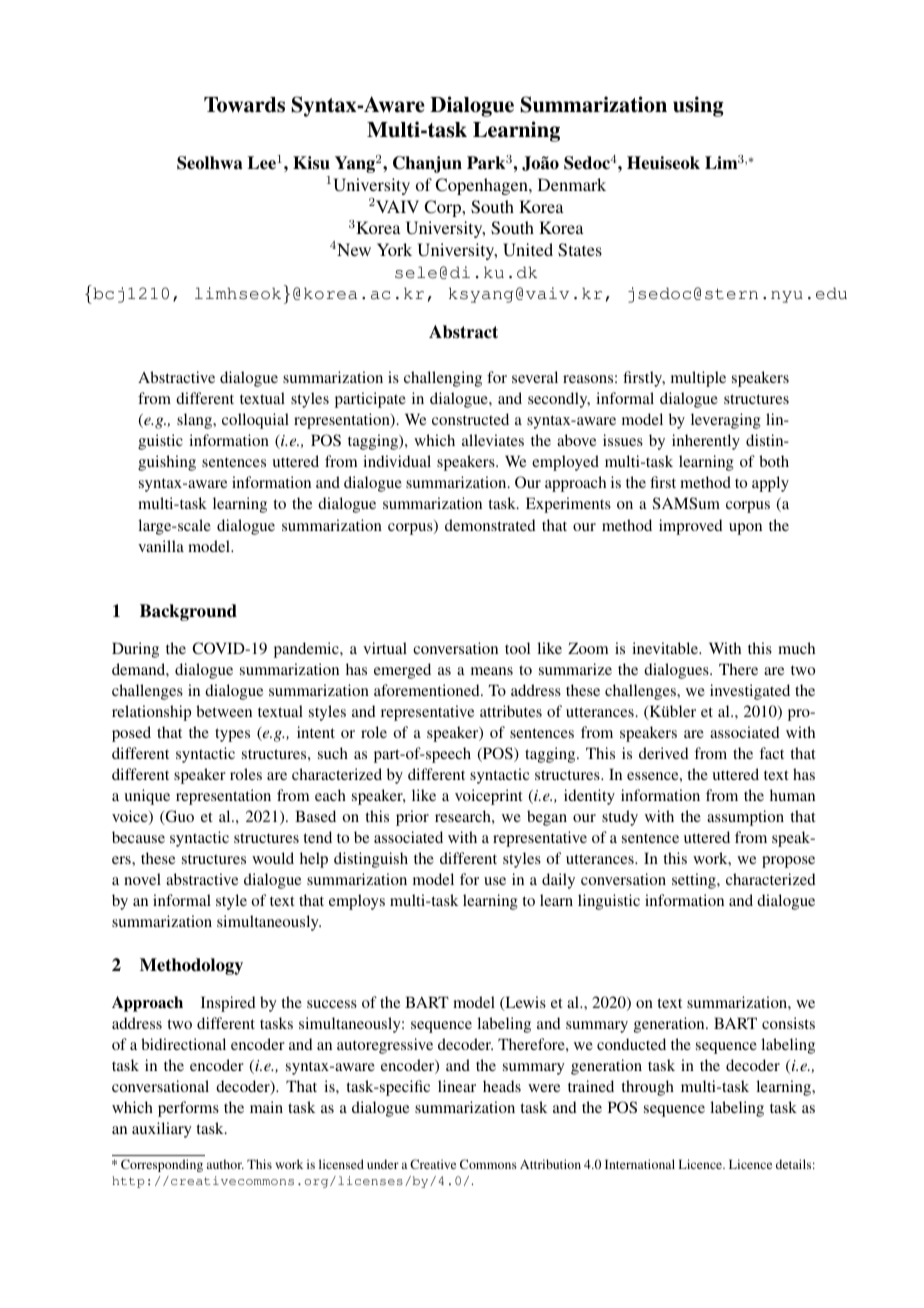  Describe the element at coordinates (195, 421) in the document. I see `slang` at that location.
